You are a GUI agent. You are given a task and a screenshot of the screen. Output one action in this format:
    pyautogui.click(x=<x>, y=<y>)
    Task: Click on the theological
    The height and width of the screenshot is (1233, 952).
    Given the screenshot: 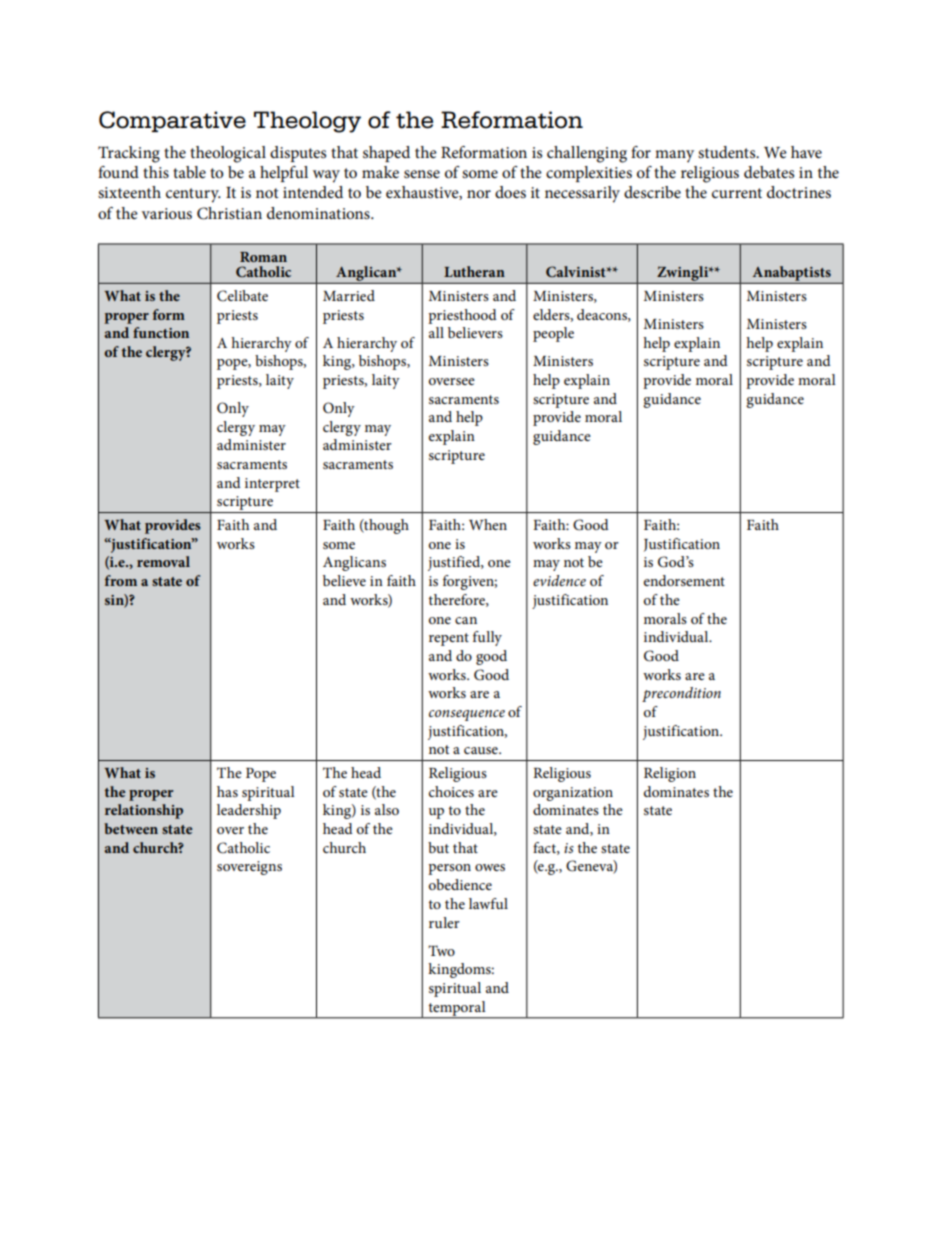 What is the action you would take?
    pyautogui.click(x=228, y=154)
